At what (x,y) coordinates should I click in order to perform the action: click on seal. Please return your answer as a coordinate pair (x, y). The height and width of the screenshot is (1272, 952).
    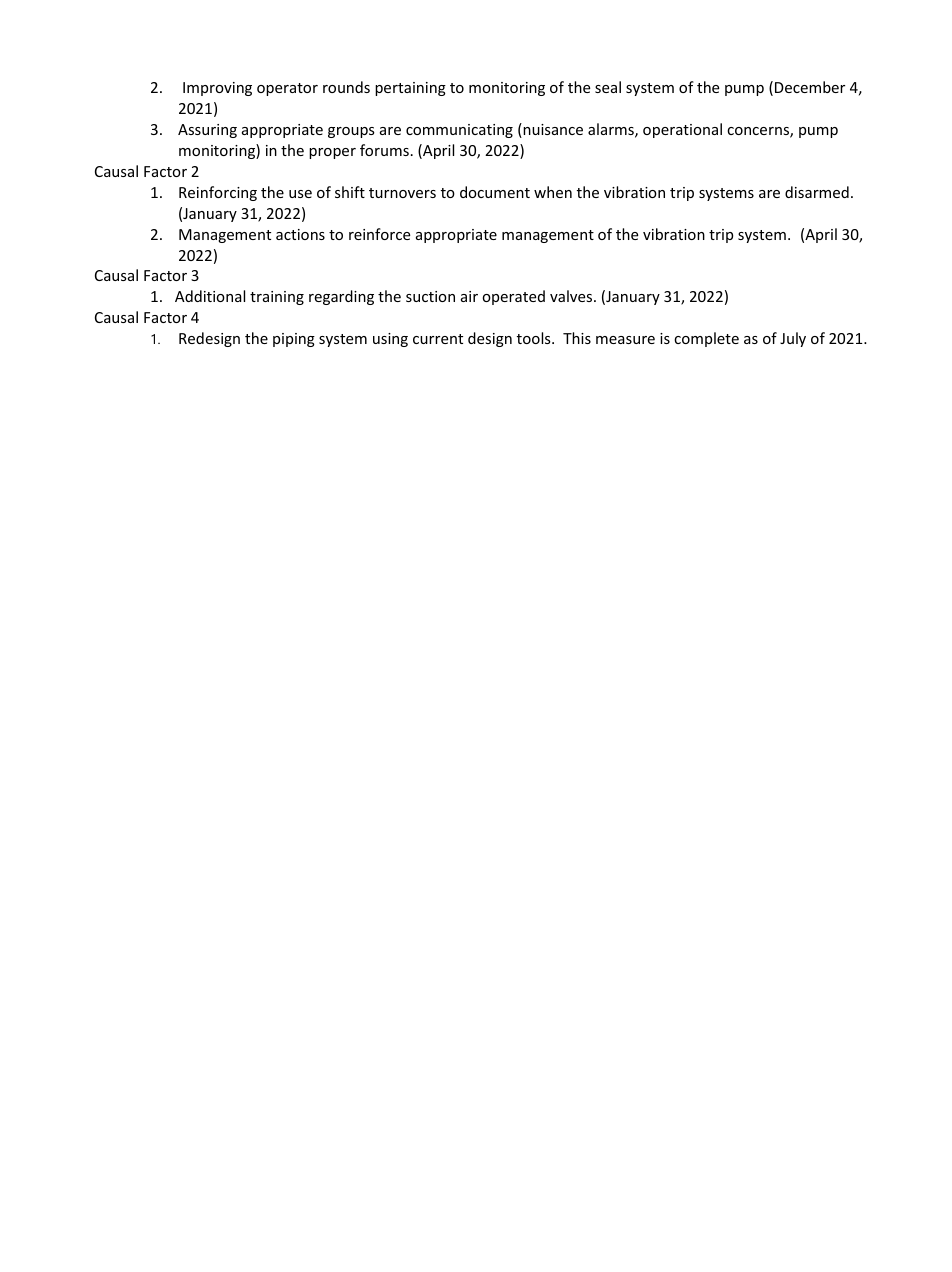
    Looking at the image, I should click on (608, 87).
